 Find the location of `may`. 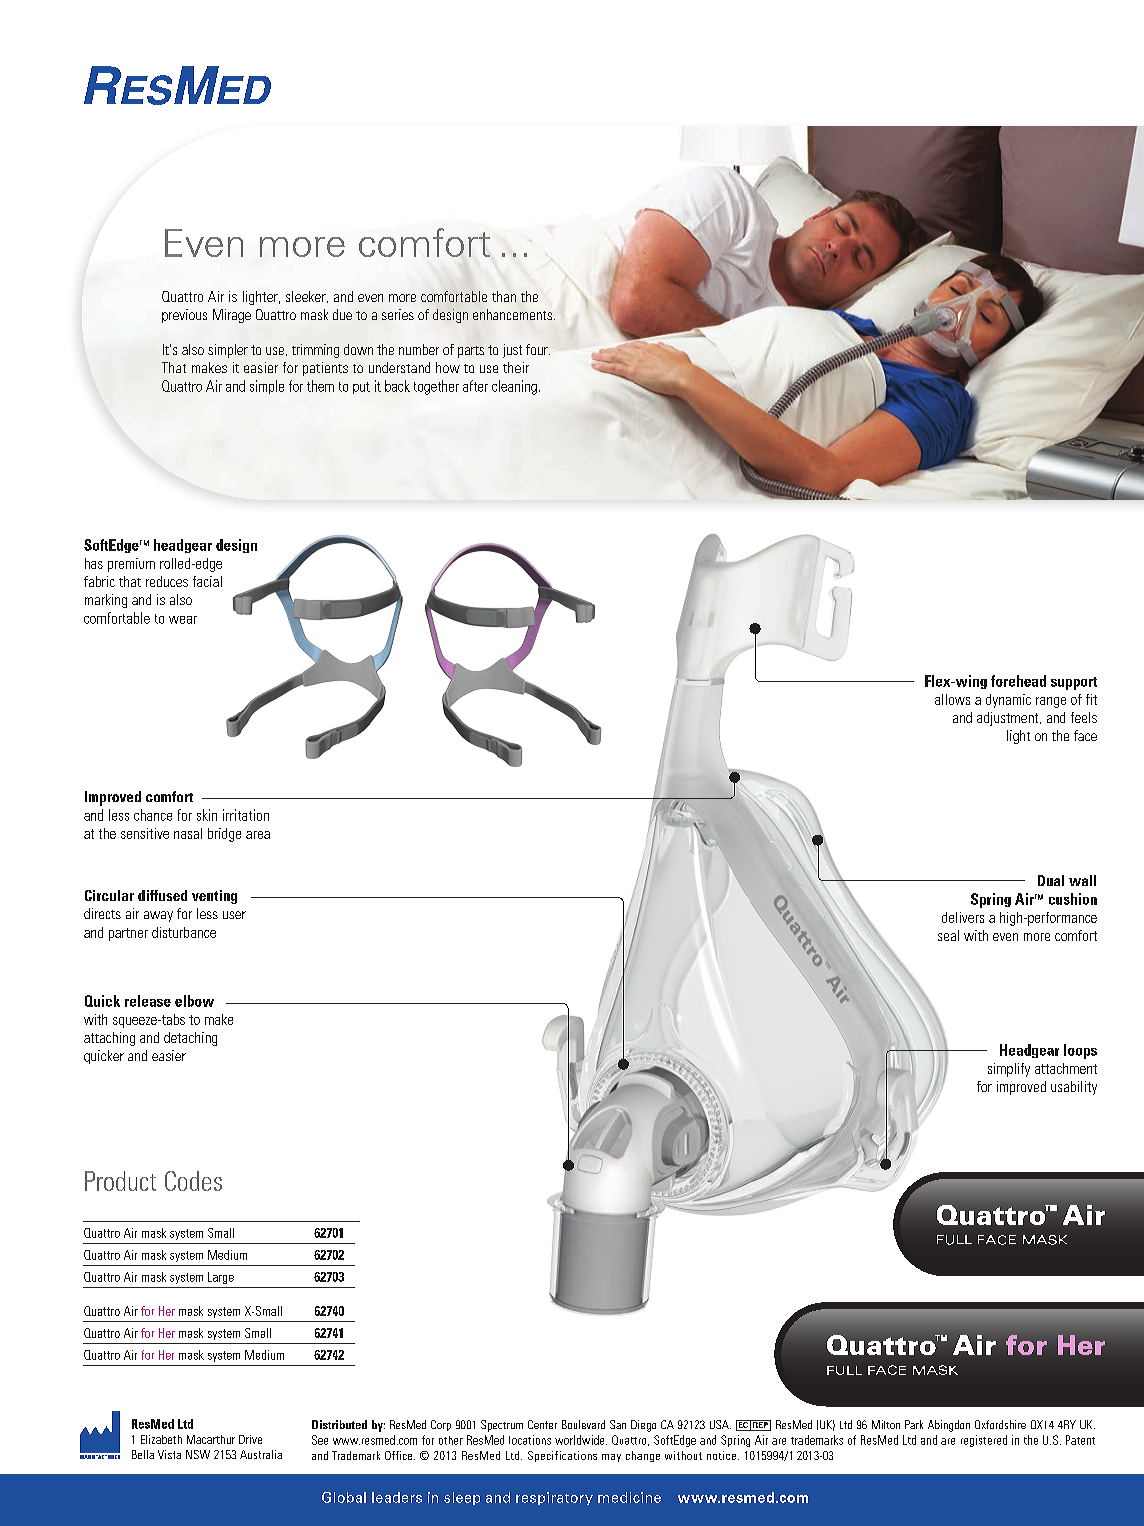

may is located at coordinates (611, 1458).
